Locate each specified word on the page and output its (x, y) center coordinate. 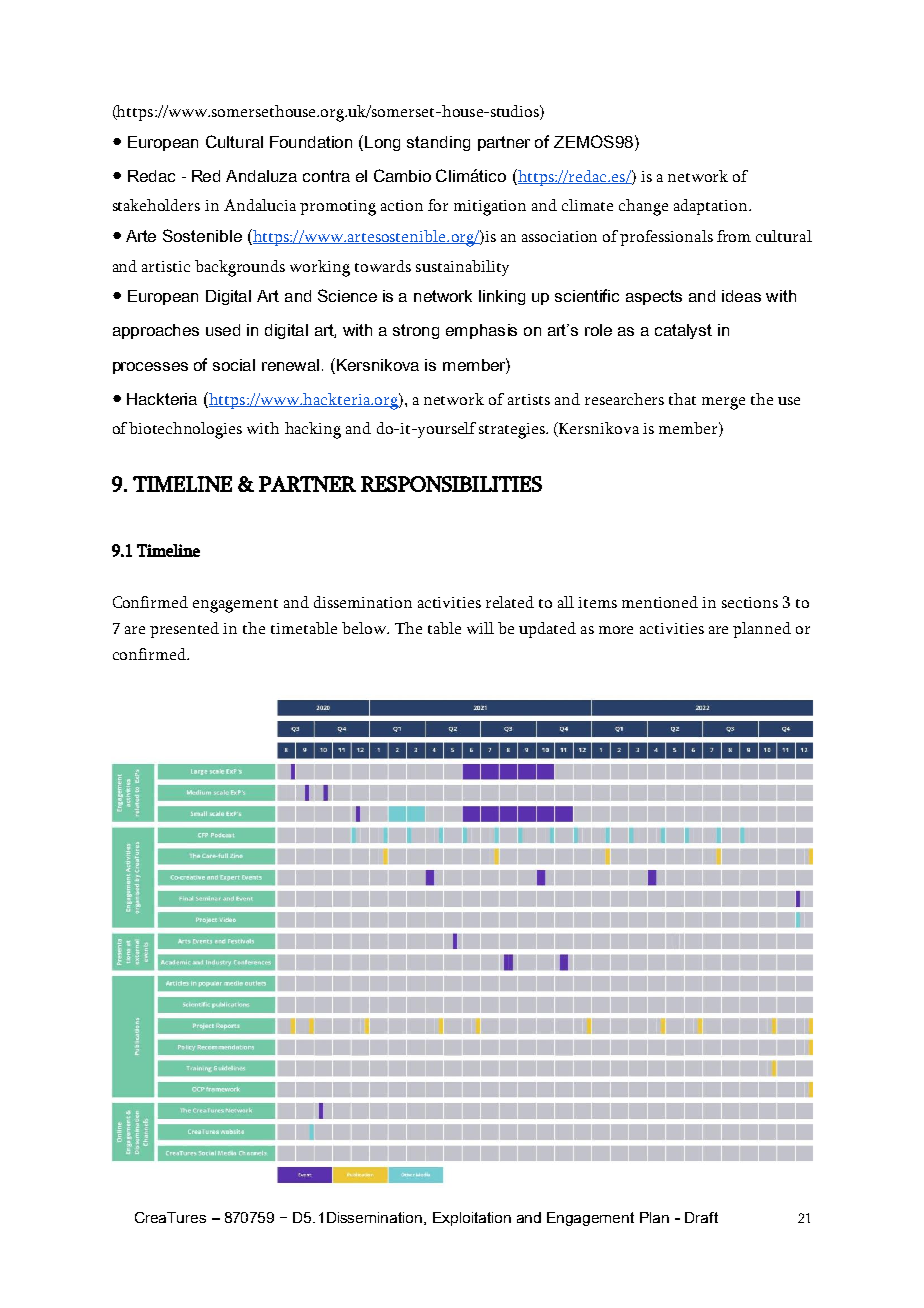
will (480, 628)
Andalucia (260, 205)
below (365, 628)
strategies (513, 431)
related (510, 602)
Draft (701, 1217)
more (616, 630)
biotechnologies (185, 430)
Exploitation (472, 1219)
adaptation (712, 207)
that (682, 399)
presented (184, 630)
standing (438, 143)
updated (547, 630)
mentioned (660, 602)
